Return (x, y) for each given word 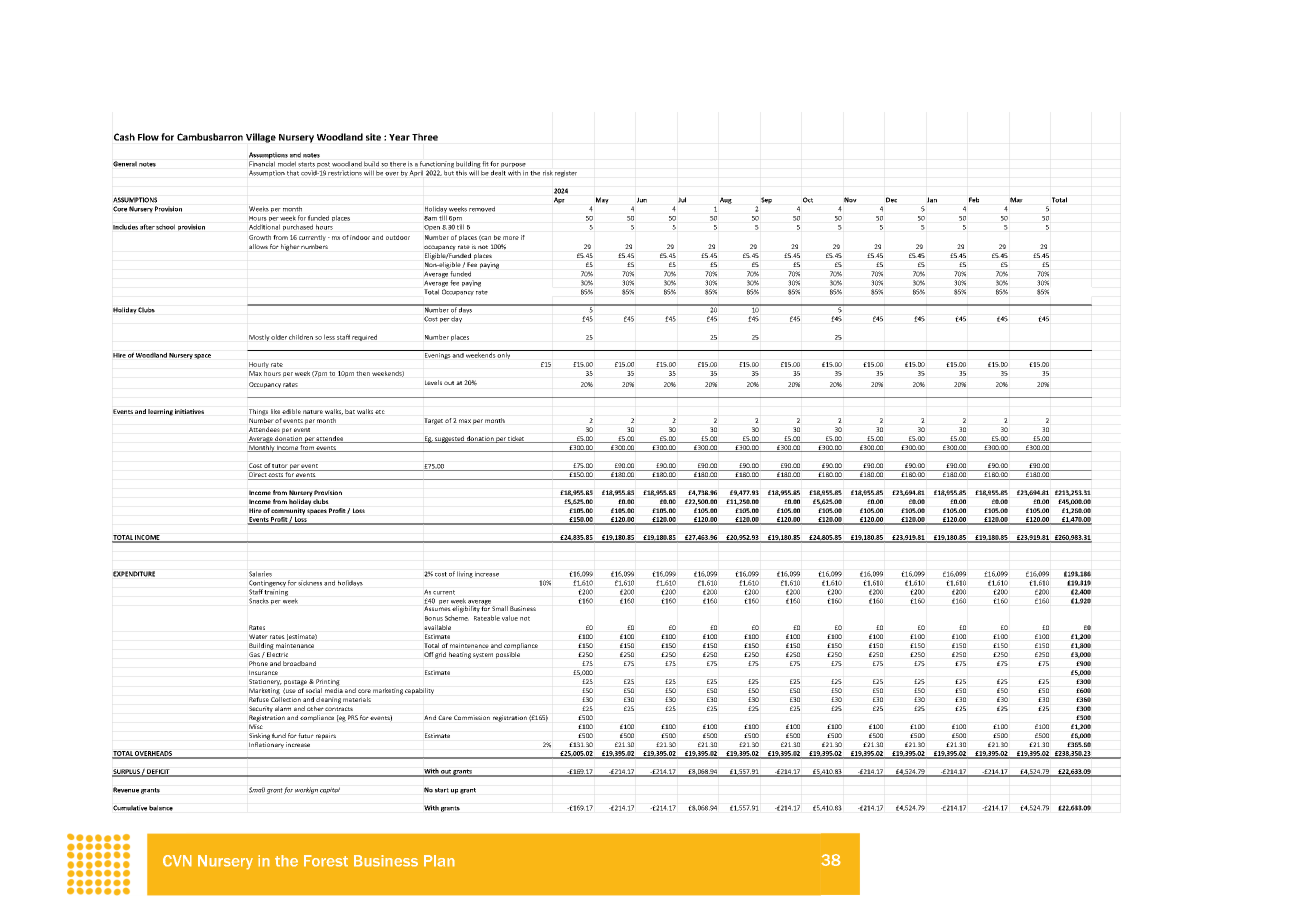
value (510, 618)
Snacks (259, 601)
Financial (262, 164)
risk (548, 173)
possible (508, 655)
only (504, 354)
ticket (516, 439)
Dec (891, 200)
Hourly (259, 365)
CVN (177, 861)
